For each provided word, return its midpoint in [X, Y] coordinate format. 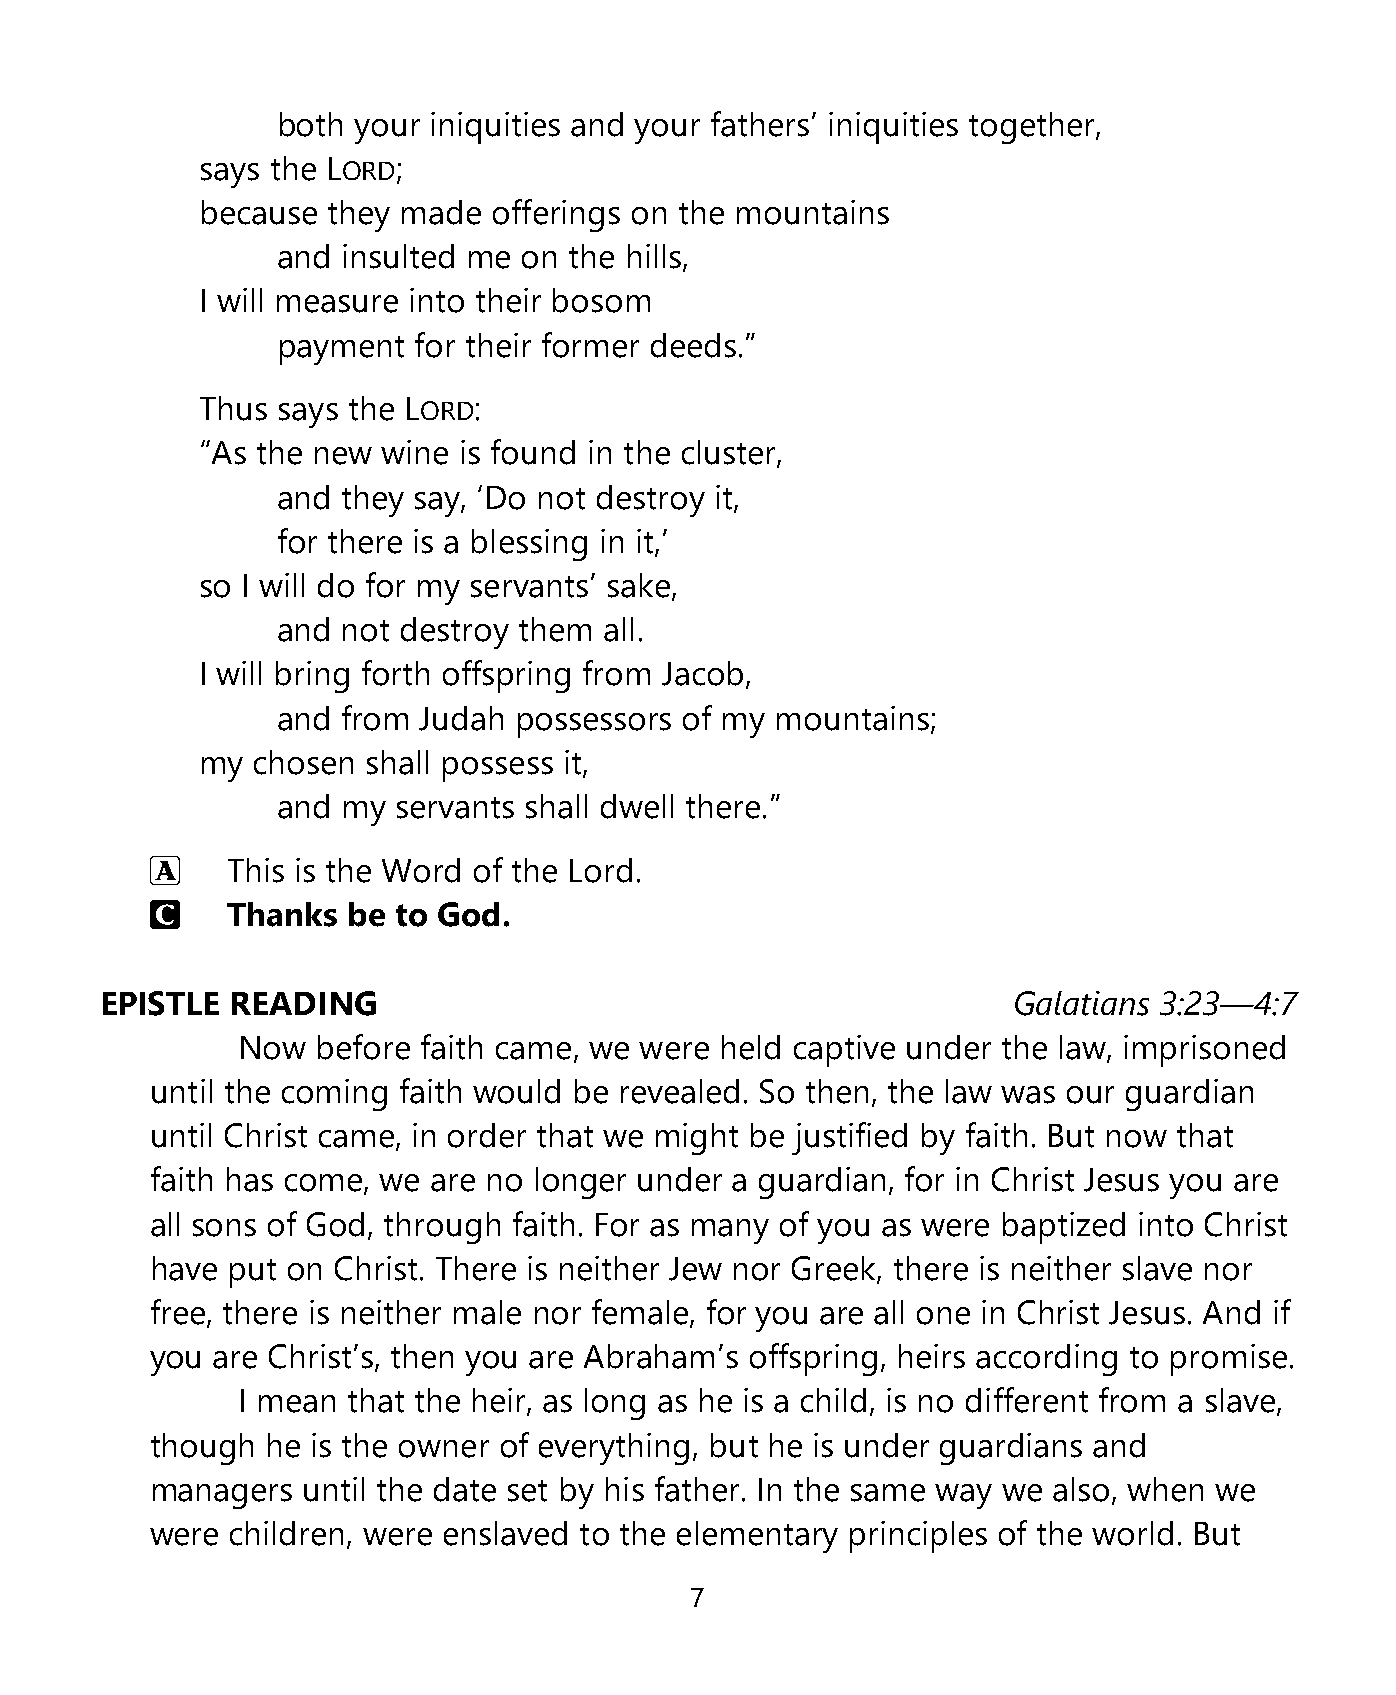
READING [304, 1003]
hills [654, 256]
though [202, 1449]
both [311, 124]
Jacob [702, 673]
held [751, 1047]
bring [312, 677]
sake [640, 586]
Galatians [1082, 1003]
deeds [693, 345]
